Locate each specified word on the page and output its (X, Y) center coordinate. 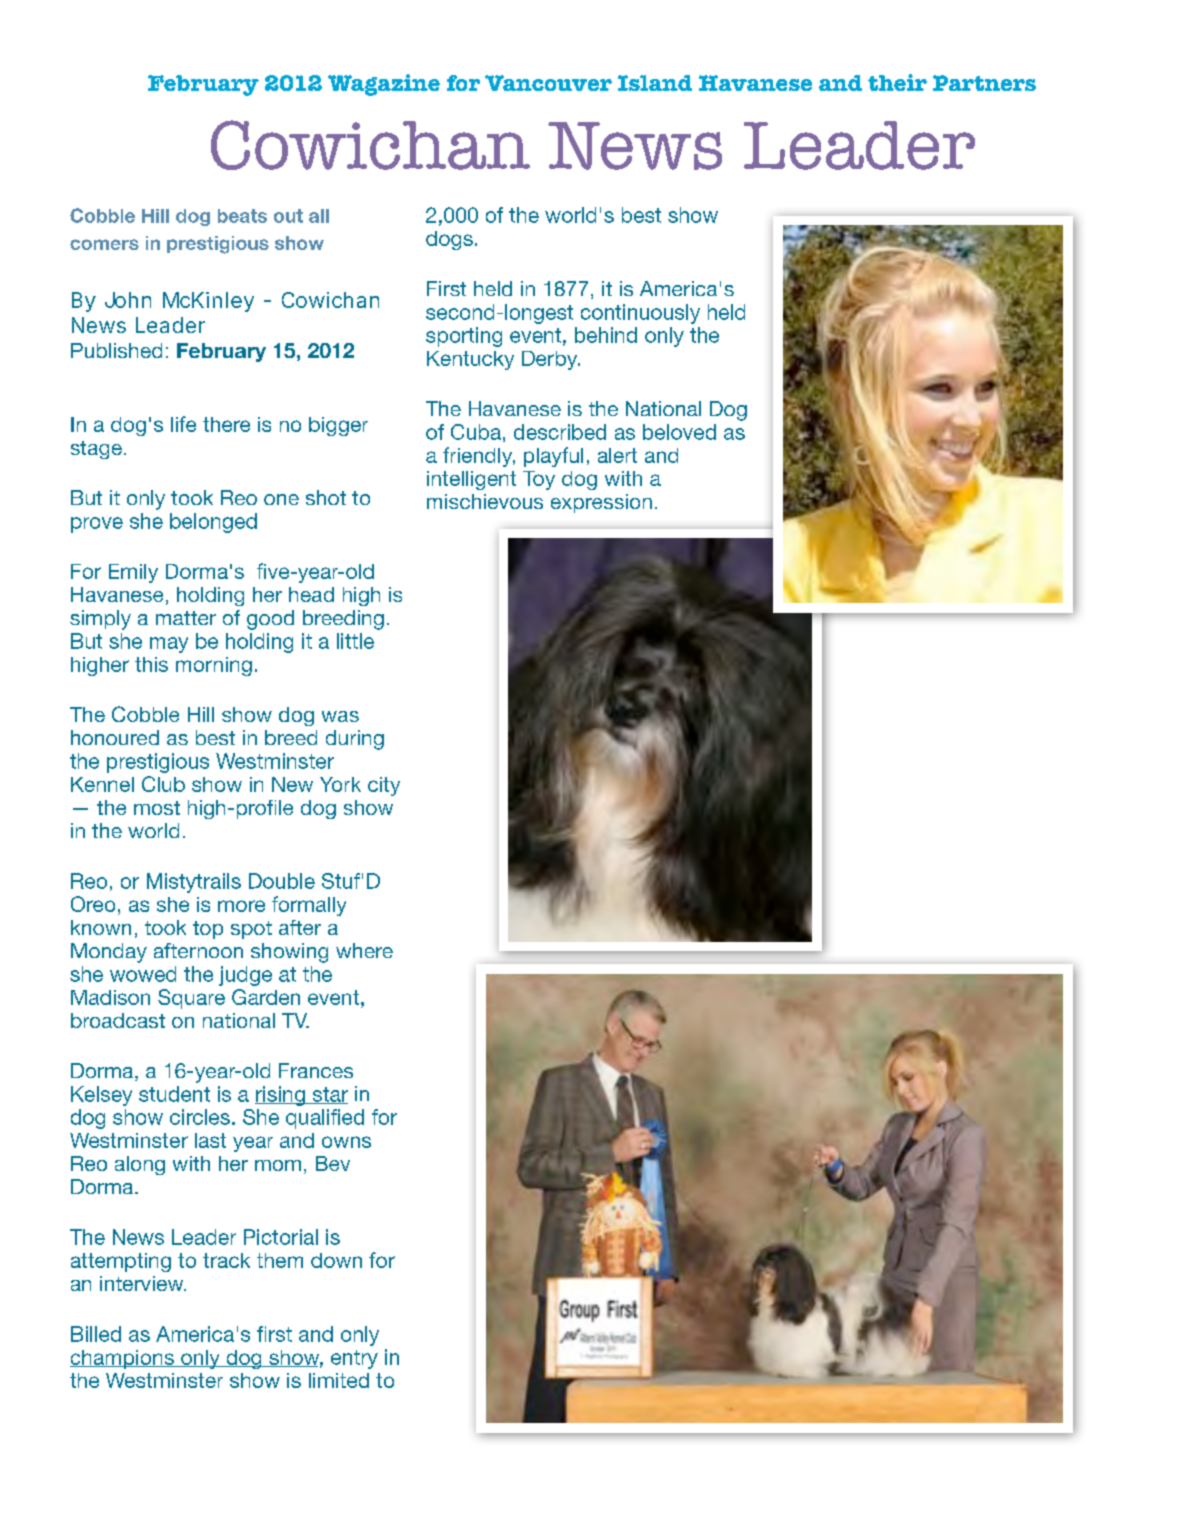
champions (123, 1359)
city (384, 786)
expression (601, 503)
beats (242, 216)
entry (354, 1359)
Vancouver (548, 83)
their (897, 82)
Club (163, 784)
